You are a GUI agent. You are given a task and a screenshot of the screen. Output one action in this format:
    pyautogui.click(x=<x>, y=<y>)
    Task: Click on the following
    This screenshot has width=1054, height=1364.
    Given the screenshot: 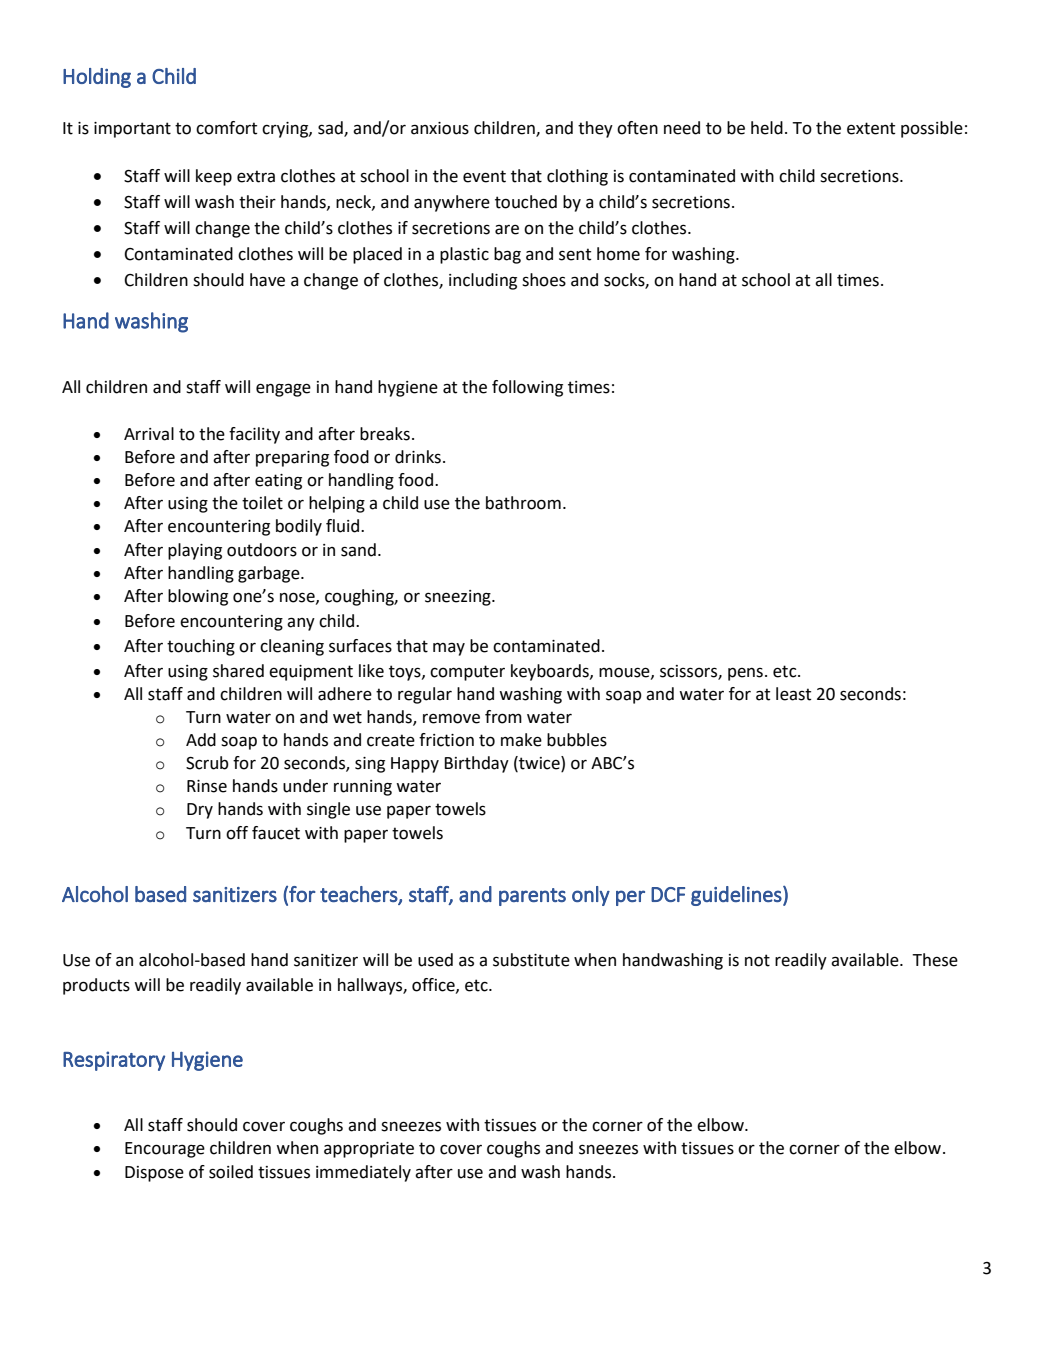 What is the action you would take?
    pyautogui.click(x=527, y=388)
